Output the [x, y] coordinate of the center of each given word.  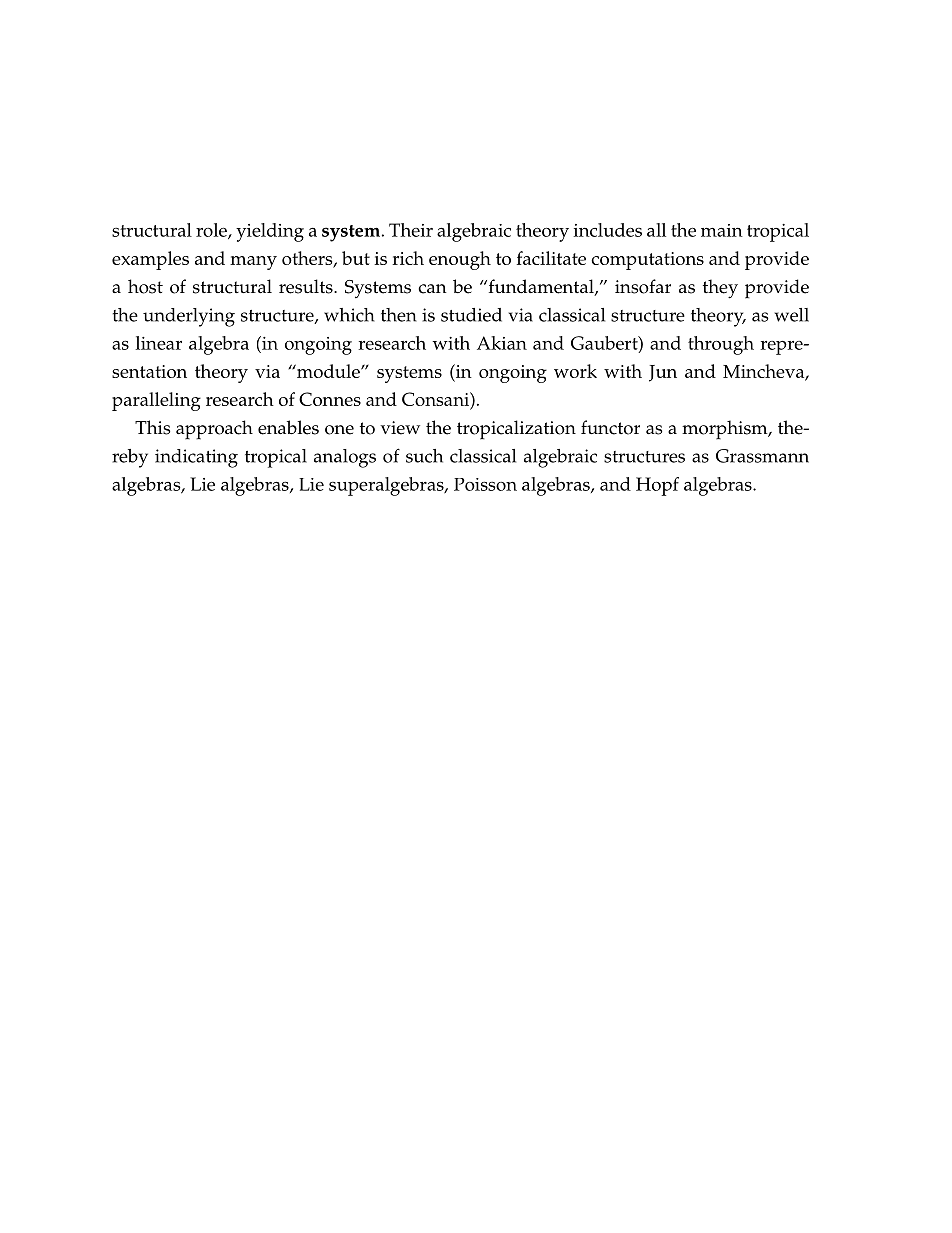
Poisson [485, 484]
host [145, 286]
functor [610, 427]
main [722, 230]
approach [214, 430]
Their [411, 230]
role [212, 231]
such [424, 456]
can [432, 289]
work [575, 371]
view [400, 428]
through [721, 345]
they [720, 289]
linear [158, 343]
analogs [345, 458]
